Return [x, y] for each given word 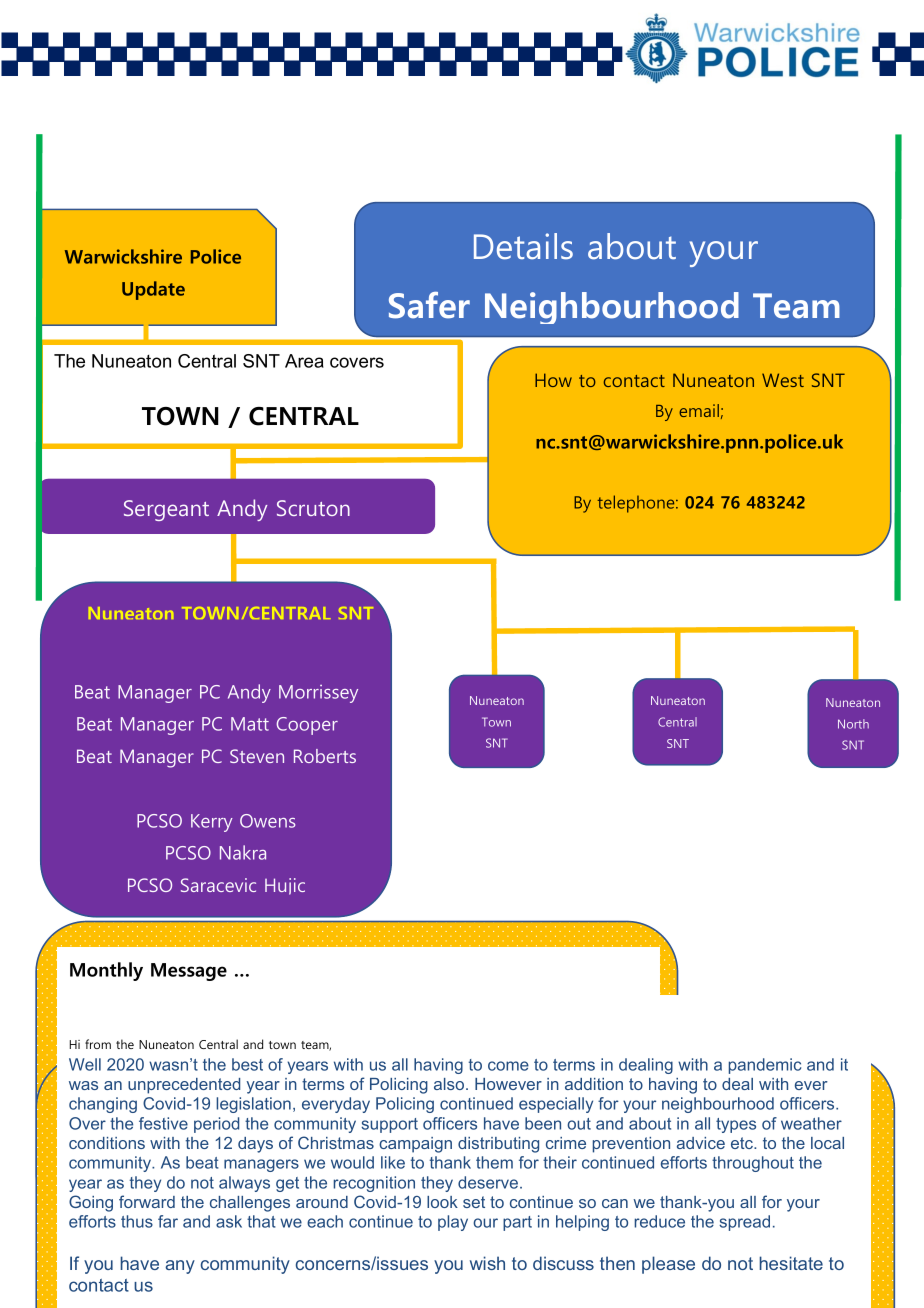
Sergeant [166, 510]
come [508, 1066]
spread [744, 1223]
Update [153, 290]
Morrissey [318, 694]
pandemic [765, 1066]
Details [523, 246]
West [783, 380]
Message [189, 972]
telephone [637, 504]
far [168, 1221]
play [453, 1223]
